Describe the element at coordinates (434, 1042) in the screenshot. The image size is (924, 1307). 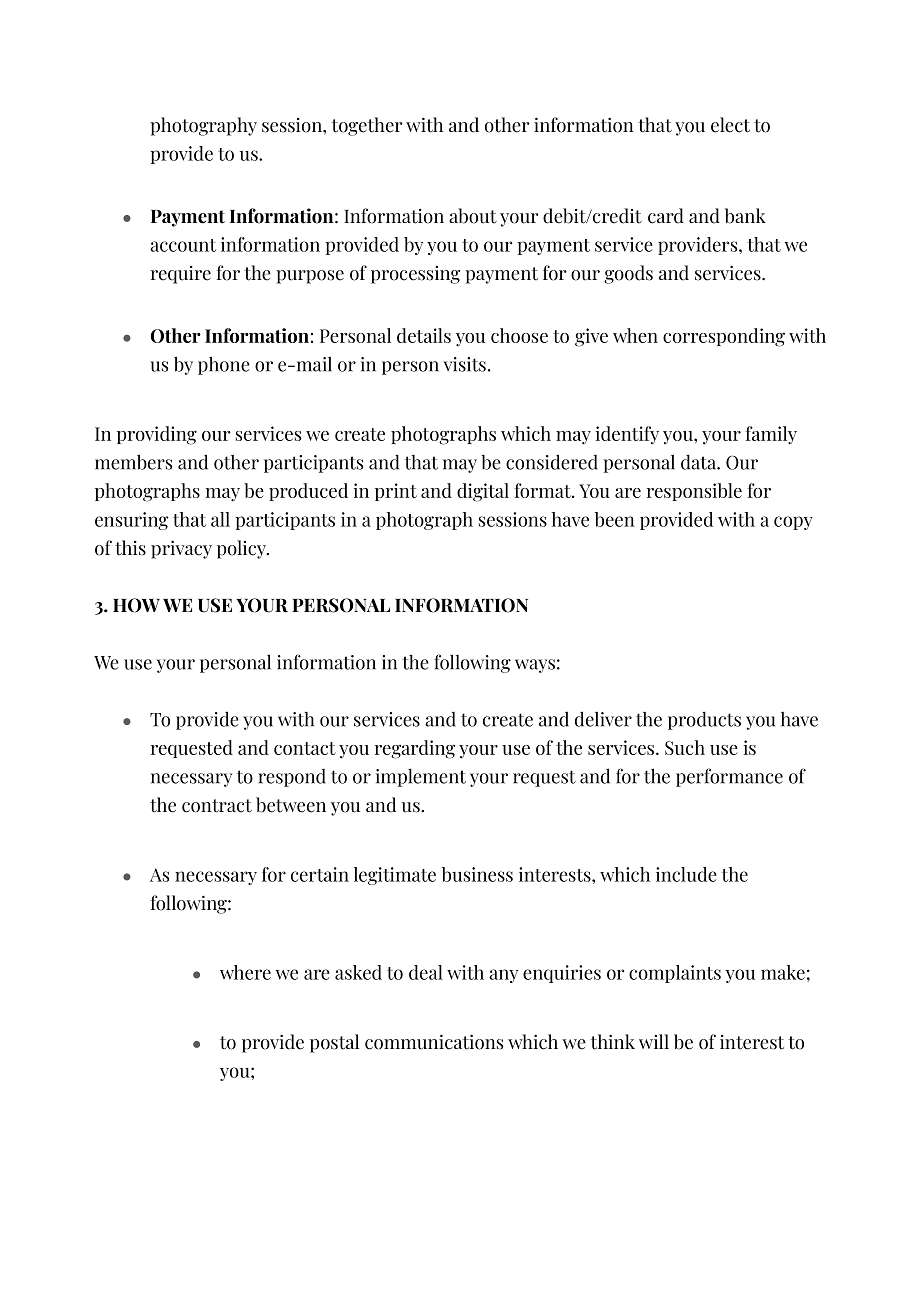
I see `communications` at that location.
